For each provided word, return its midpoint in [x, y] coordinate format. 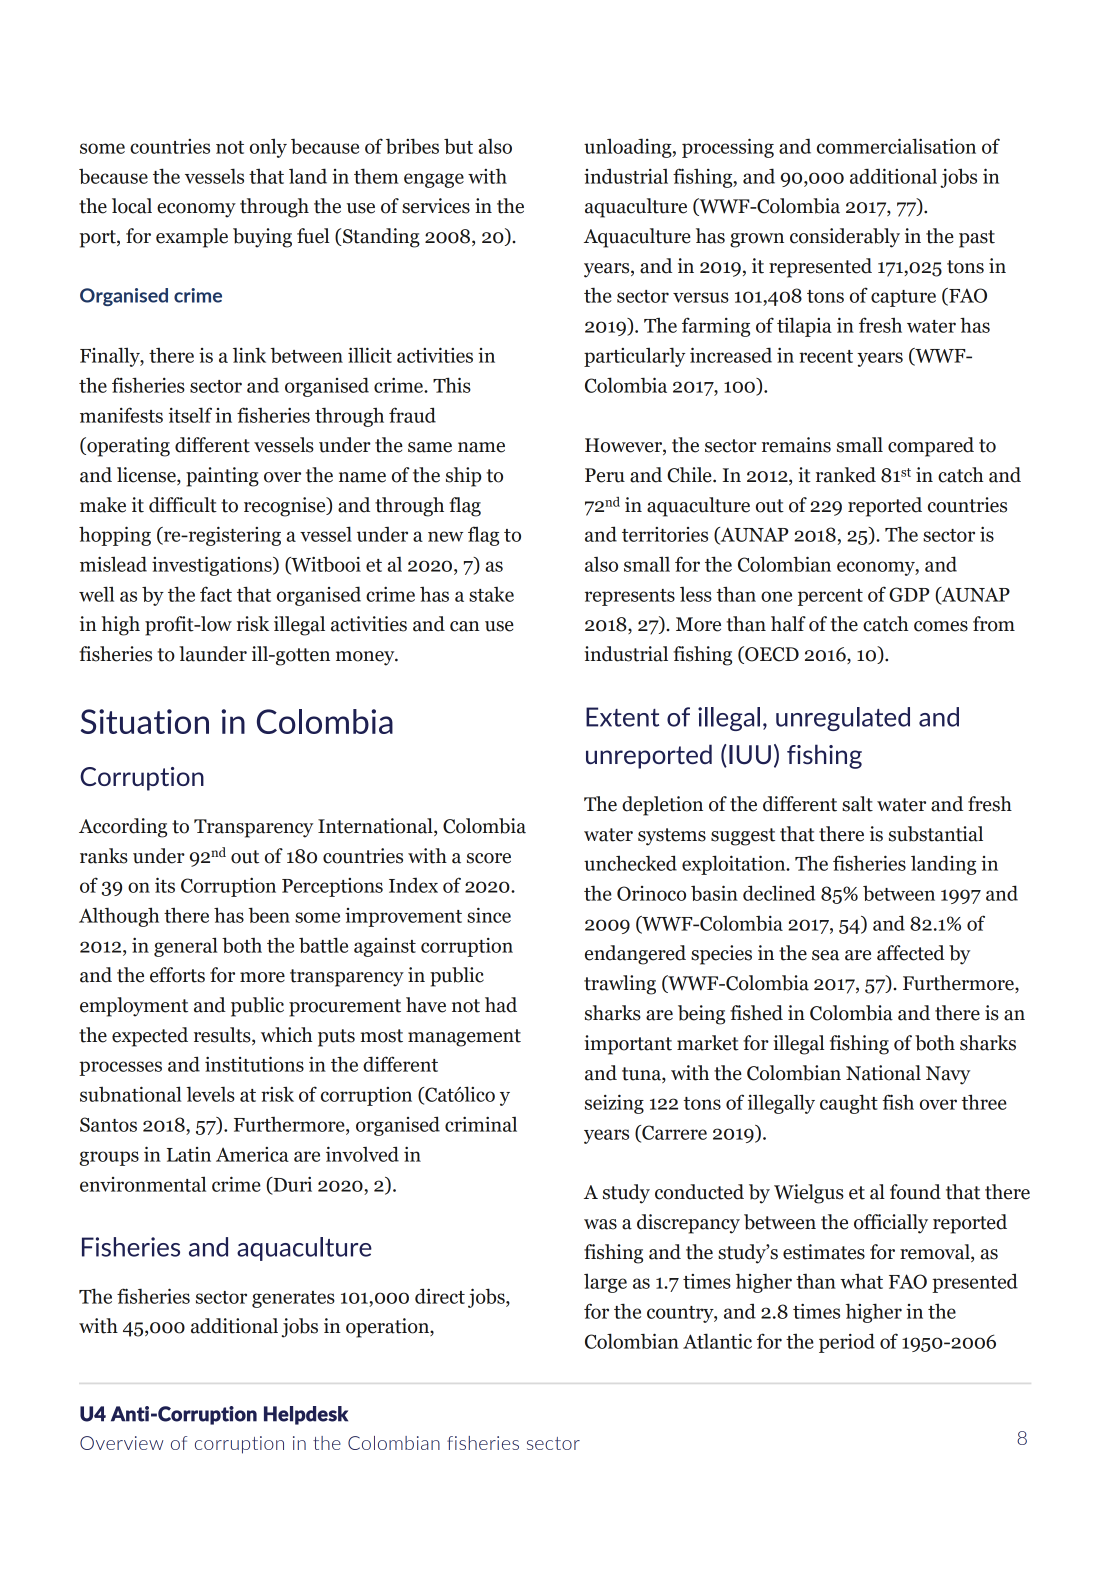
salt [857, 804]
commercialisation [896, 146]
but [458, 146]
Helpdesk [306, 1415]
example [192, 238]
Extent [622, 717]
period [847, 1343]
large [605, 1283]
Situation [145, 721]
